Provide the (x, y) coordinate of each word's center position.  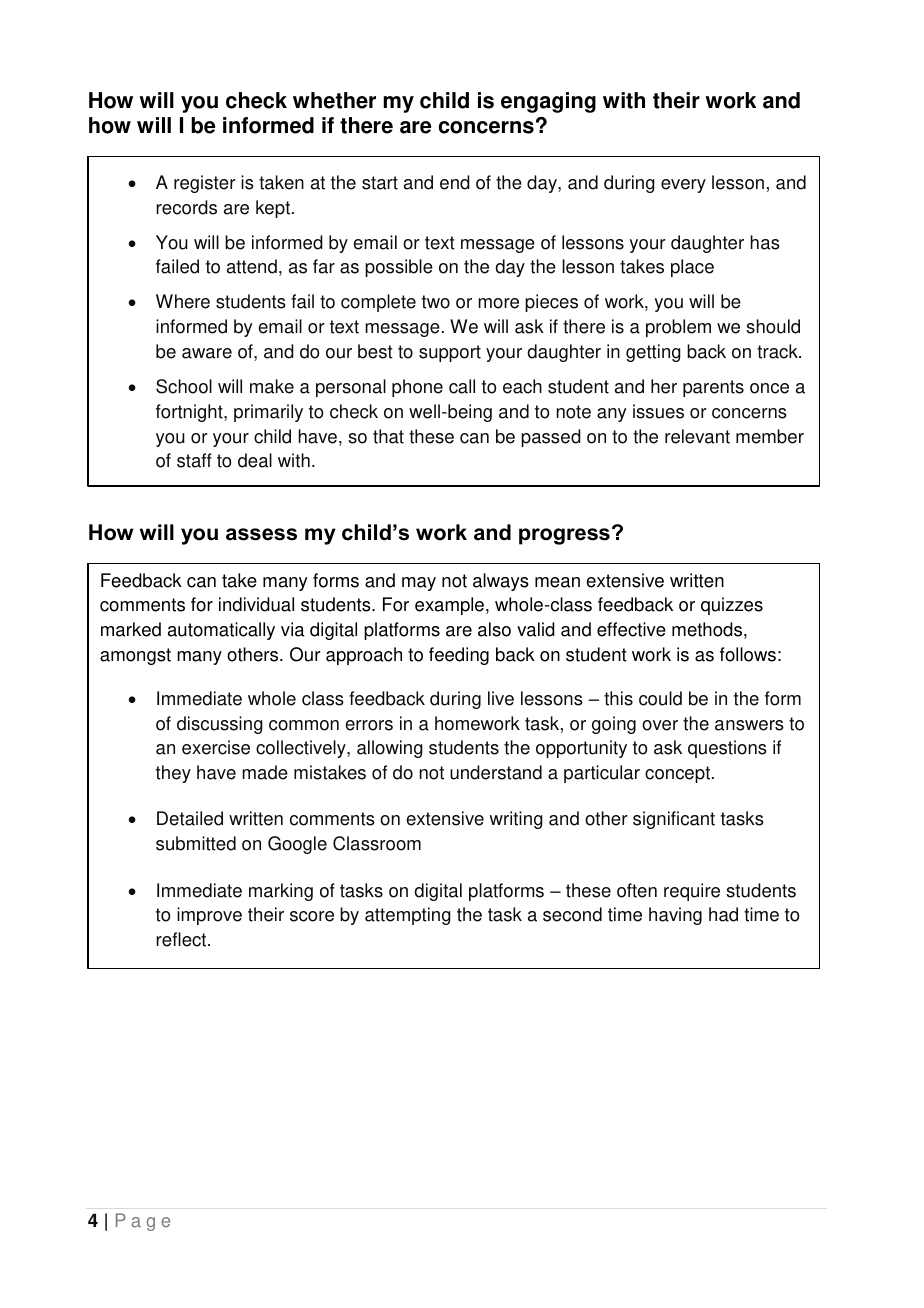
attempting (408, 916)
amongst (135, 656)
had (723, 914)
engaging (548, 102)
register (205, 184)
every (683, 186)
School (184, 386)
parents (713, 388)
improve (209, 916)
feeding (459, 656)
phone (417, 388)
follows (748, 654)
